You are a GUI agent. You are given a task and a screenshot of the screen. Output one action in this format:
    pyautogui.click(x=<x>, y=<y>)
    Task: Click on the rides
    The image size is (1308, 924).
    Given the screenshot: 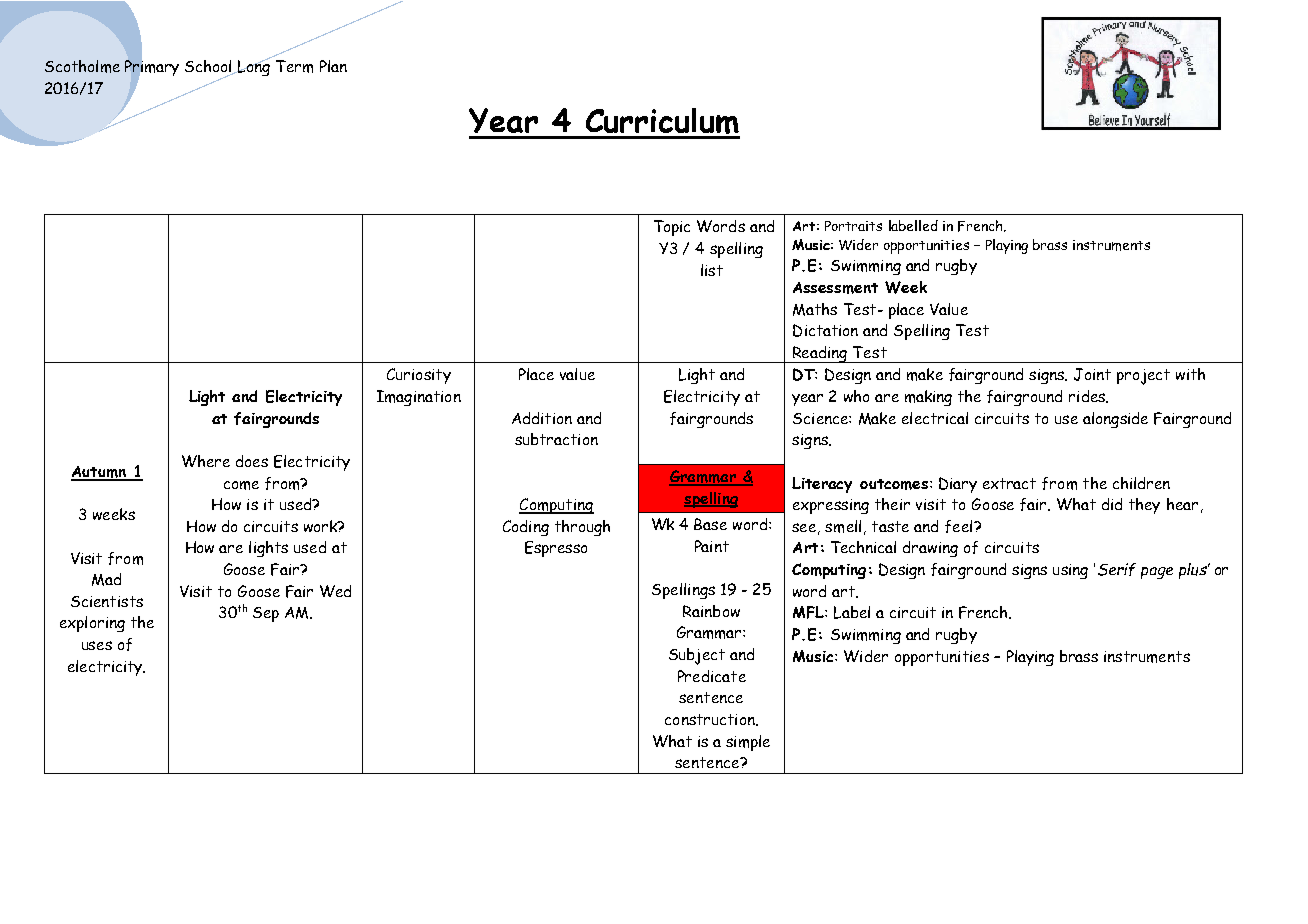 What is the action you would take?
    pyautogui.click(x=1088, y=396)
